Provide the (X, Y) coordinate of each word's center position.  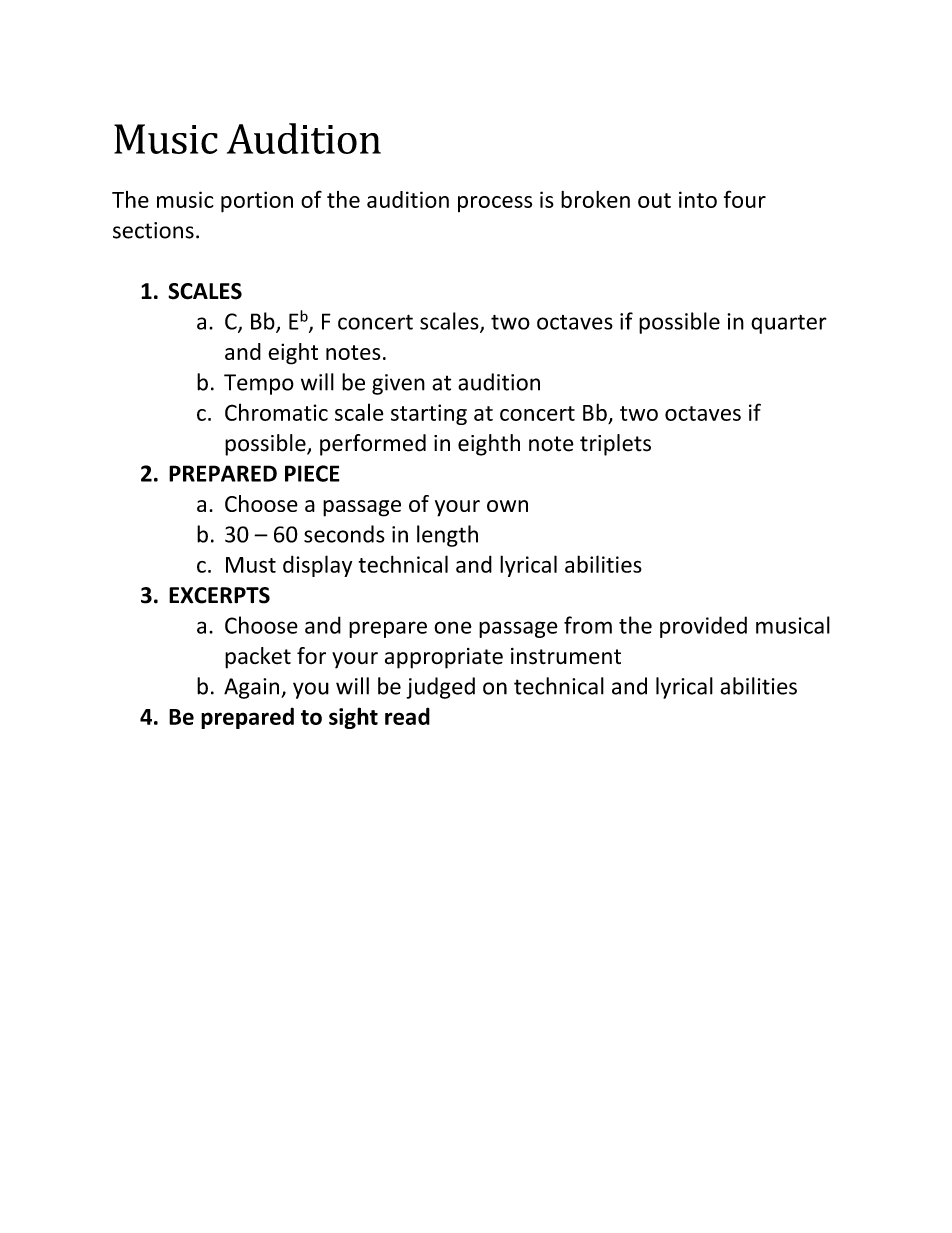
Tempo (259, 384)
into (698, 199)
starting (429, 414)
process (495, 204)
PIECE (312, 473)
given (398, 384)
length (447, 536)
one (453, 627)
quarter (789, 324)
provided (703, 627)
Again (253, 688)
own (507, 506)
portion (257, 202)
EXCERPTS (219, 595)
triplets (615, 445)
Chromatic (276, 412)
